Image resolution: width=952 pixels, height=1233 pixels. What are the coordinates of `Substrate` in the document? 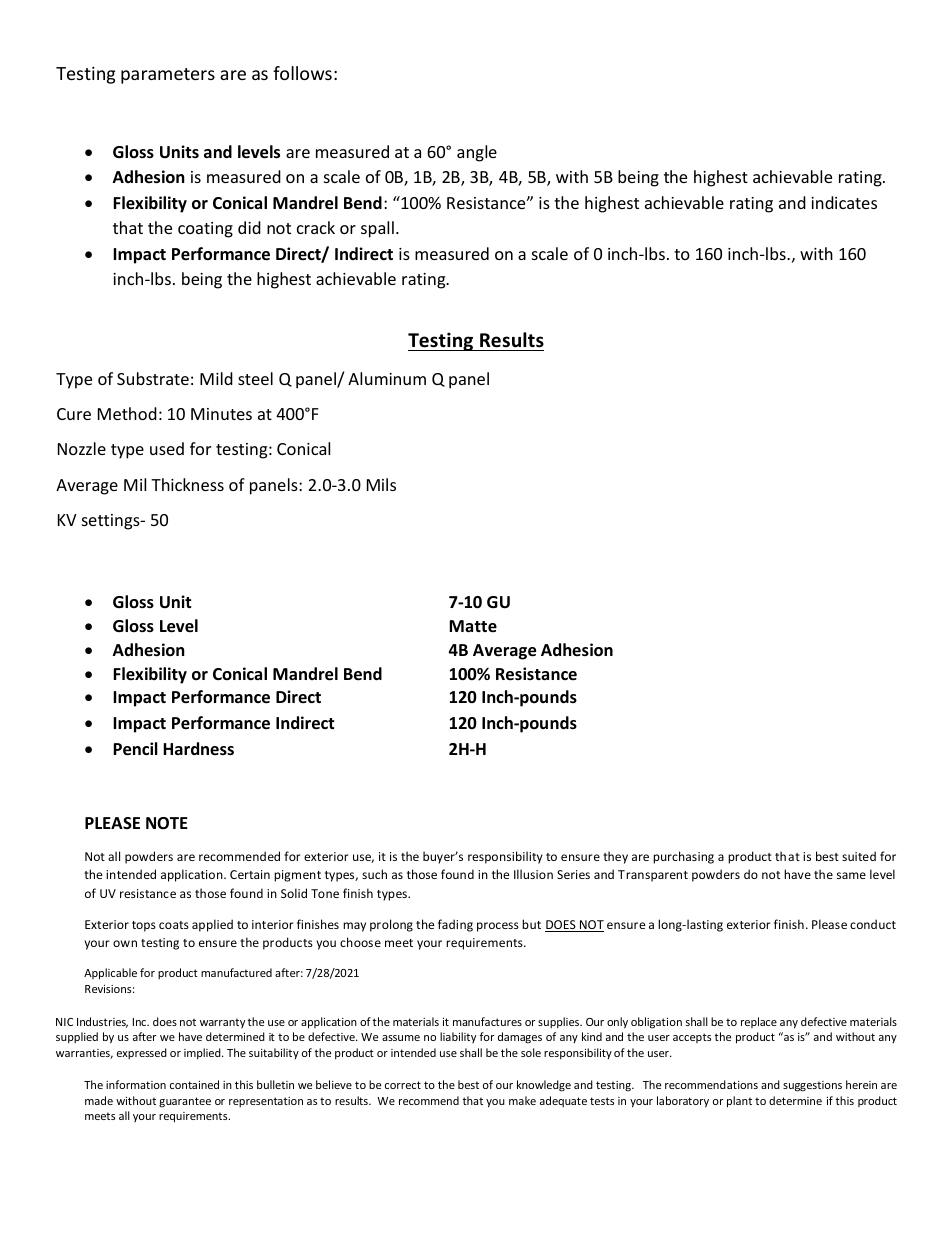 It's located at (153, 378).
